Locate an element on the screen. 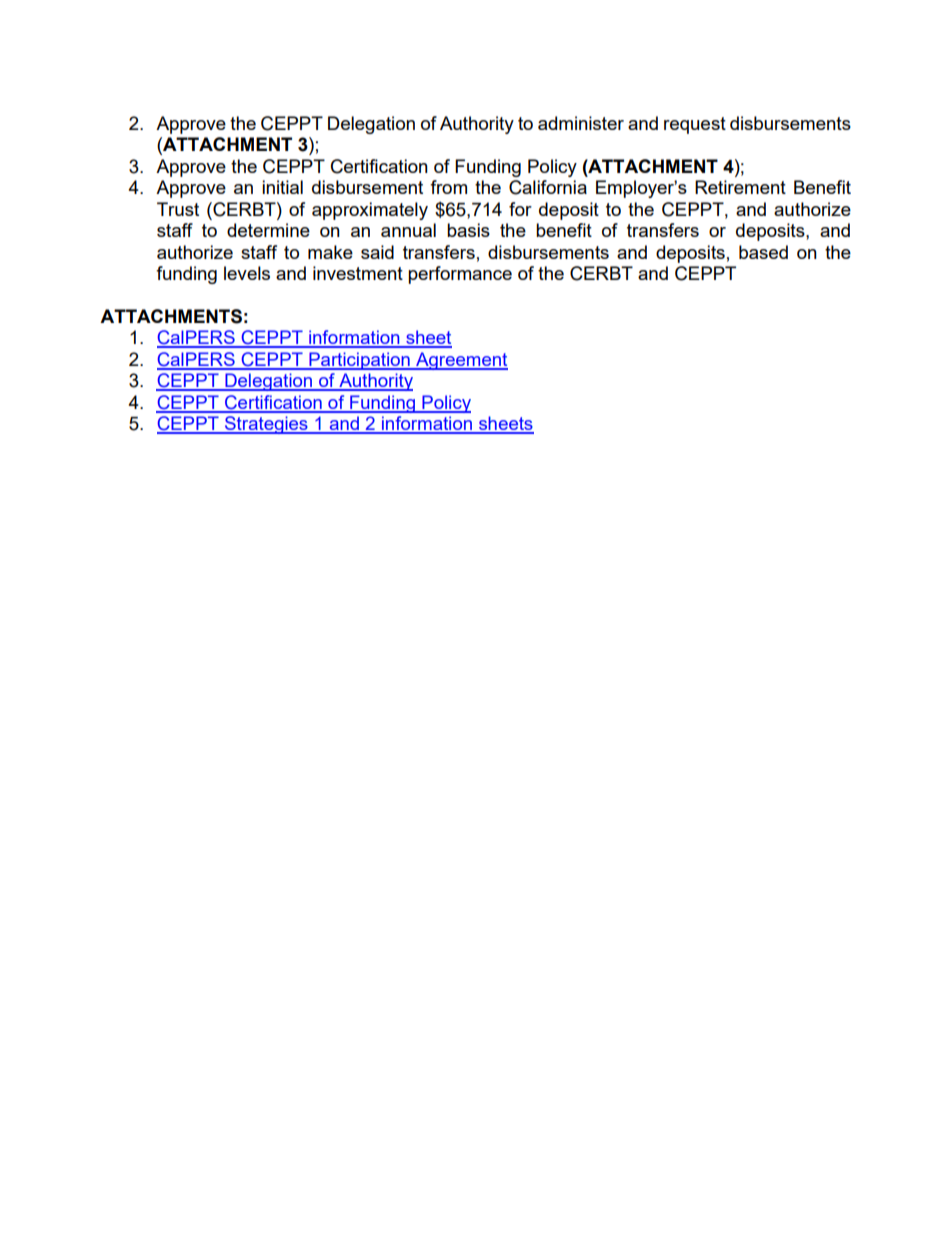 Image resolution: width=952 pixels, height=1233 pixels. Agreement is located at coordinates (461, 361).
